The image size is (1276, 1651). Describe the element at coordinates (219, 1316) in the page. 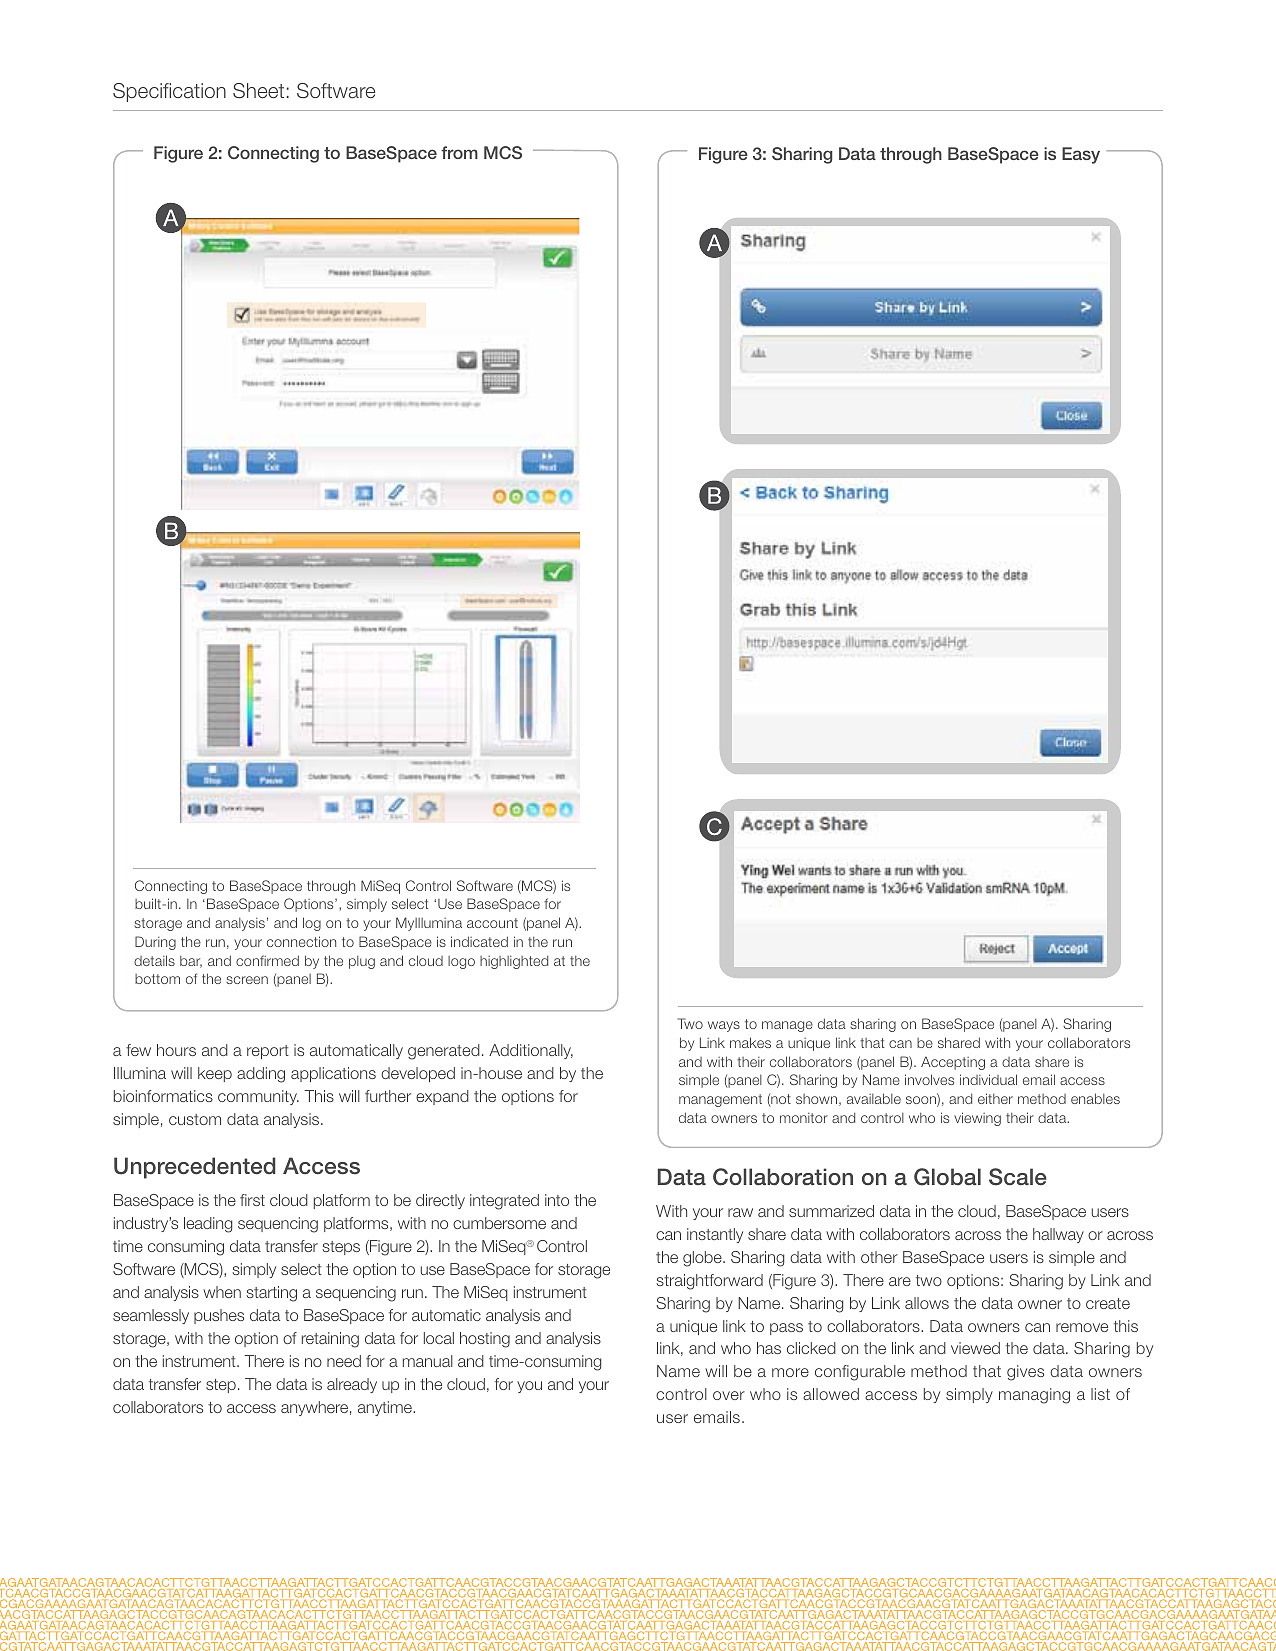

I see `pushes` at that location.
